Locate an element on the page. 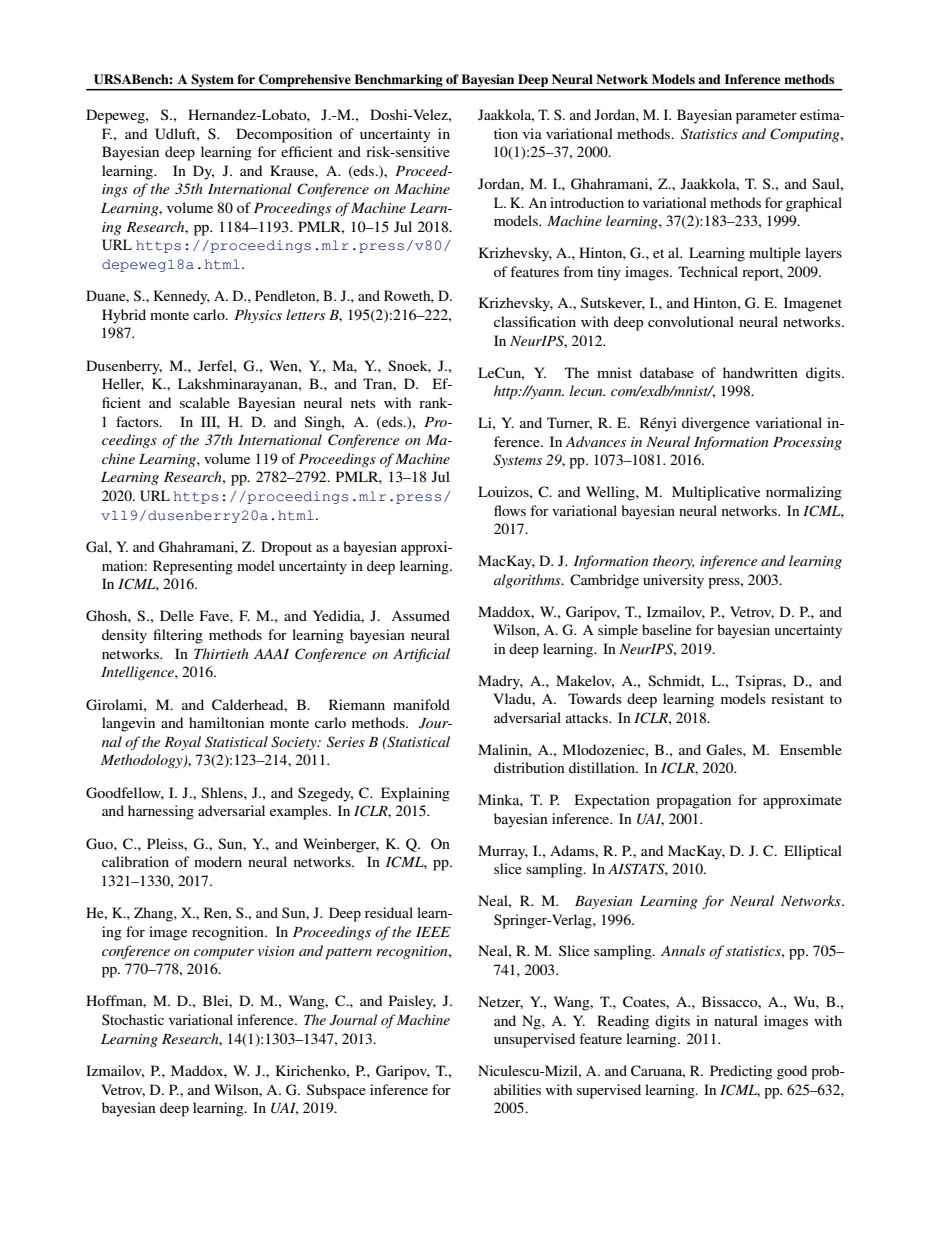  Gales is located at coordinates (725, 750).
